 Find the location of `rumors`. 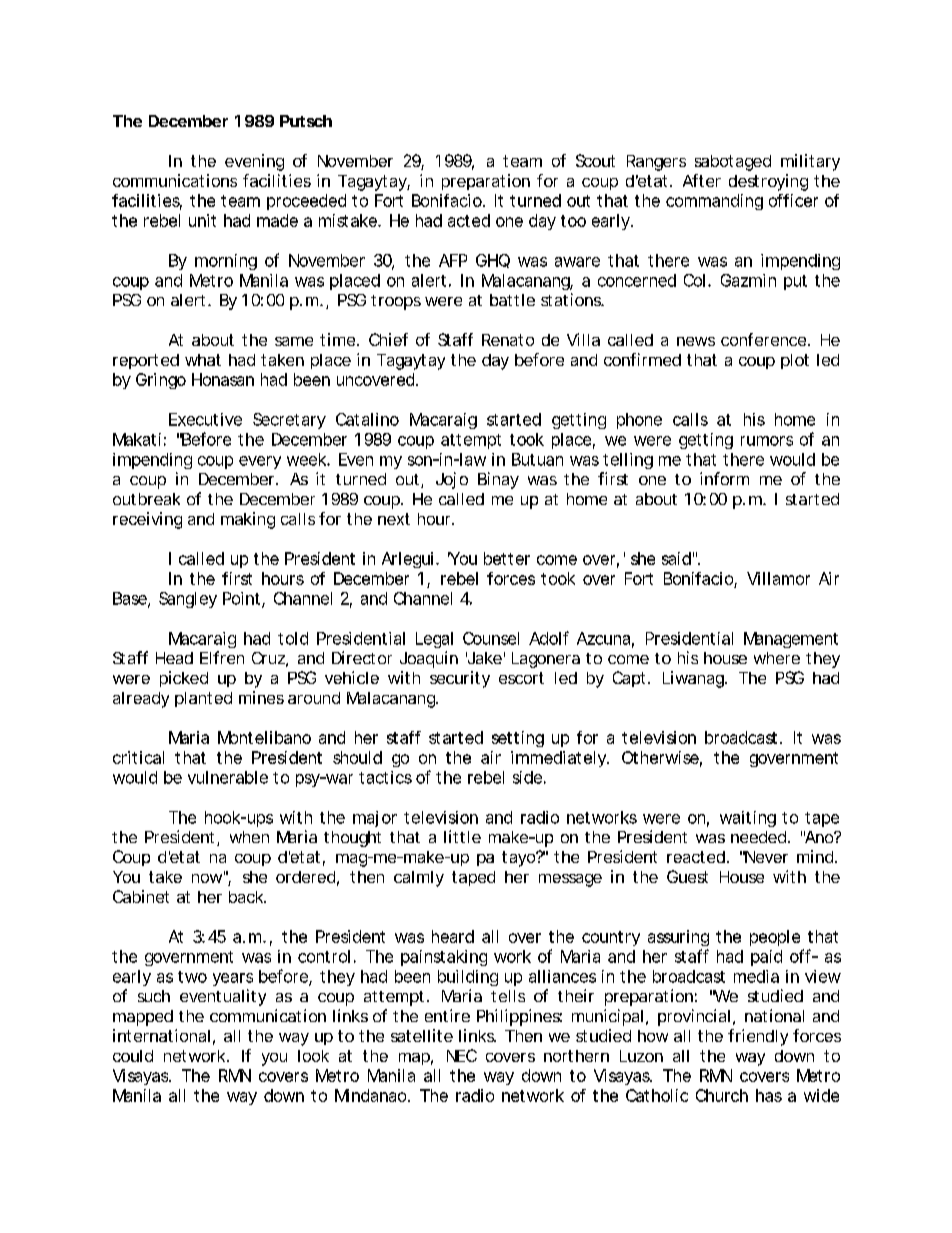

rumors is located at coordinates (767, 441).
